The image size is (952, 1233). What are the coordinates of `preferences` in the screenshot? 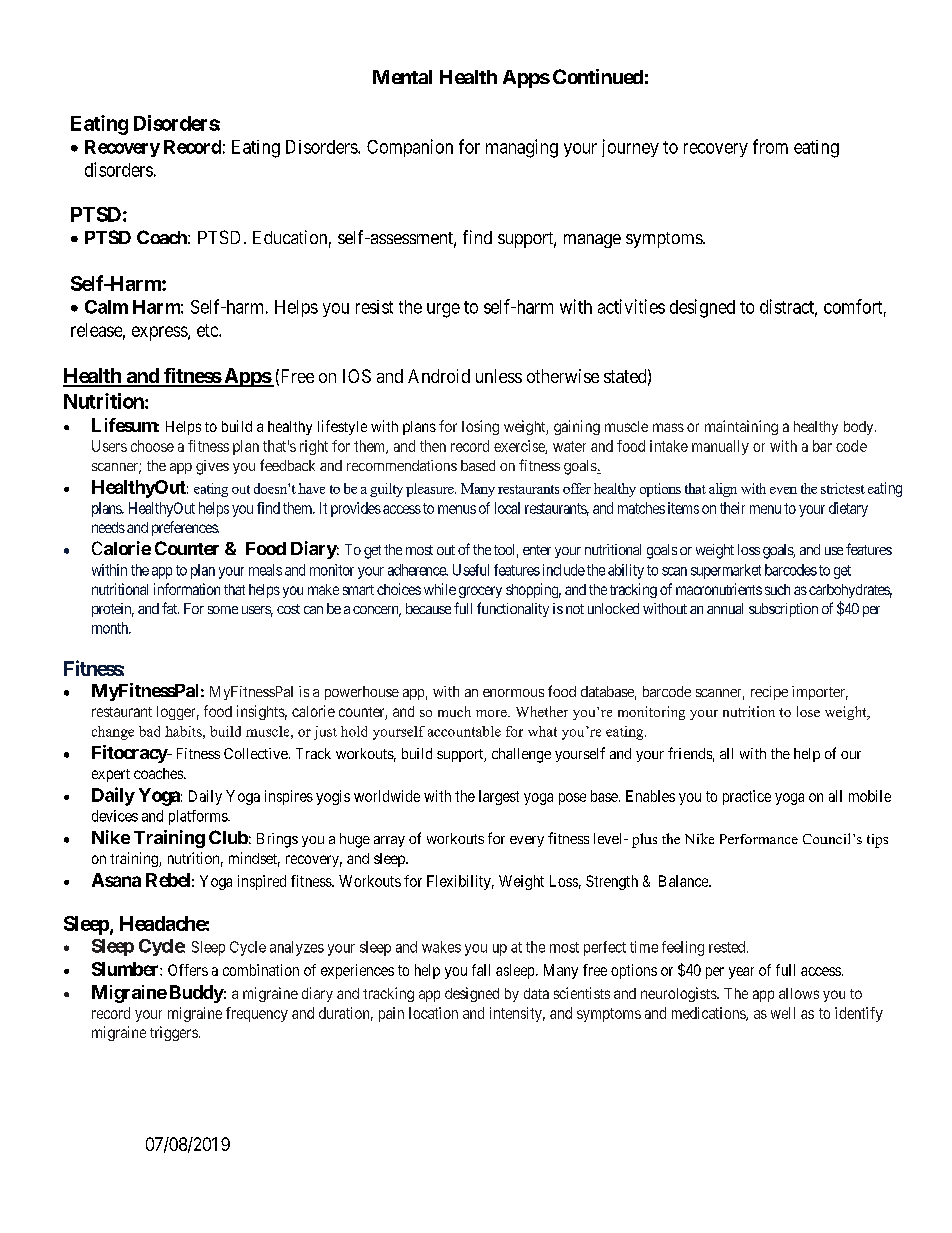 It's located at (185, 528).
